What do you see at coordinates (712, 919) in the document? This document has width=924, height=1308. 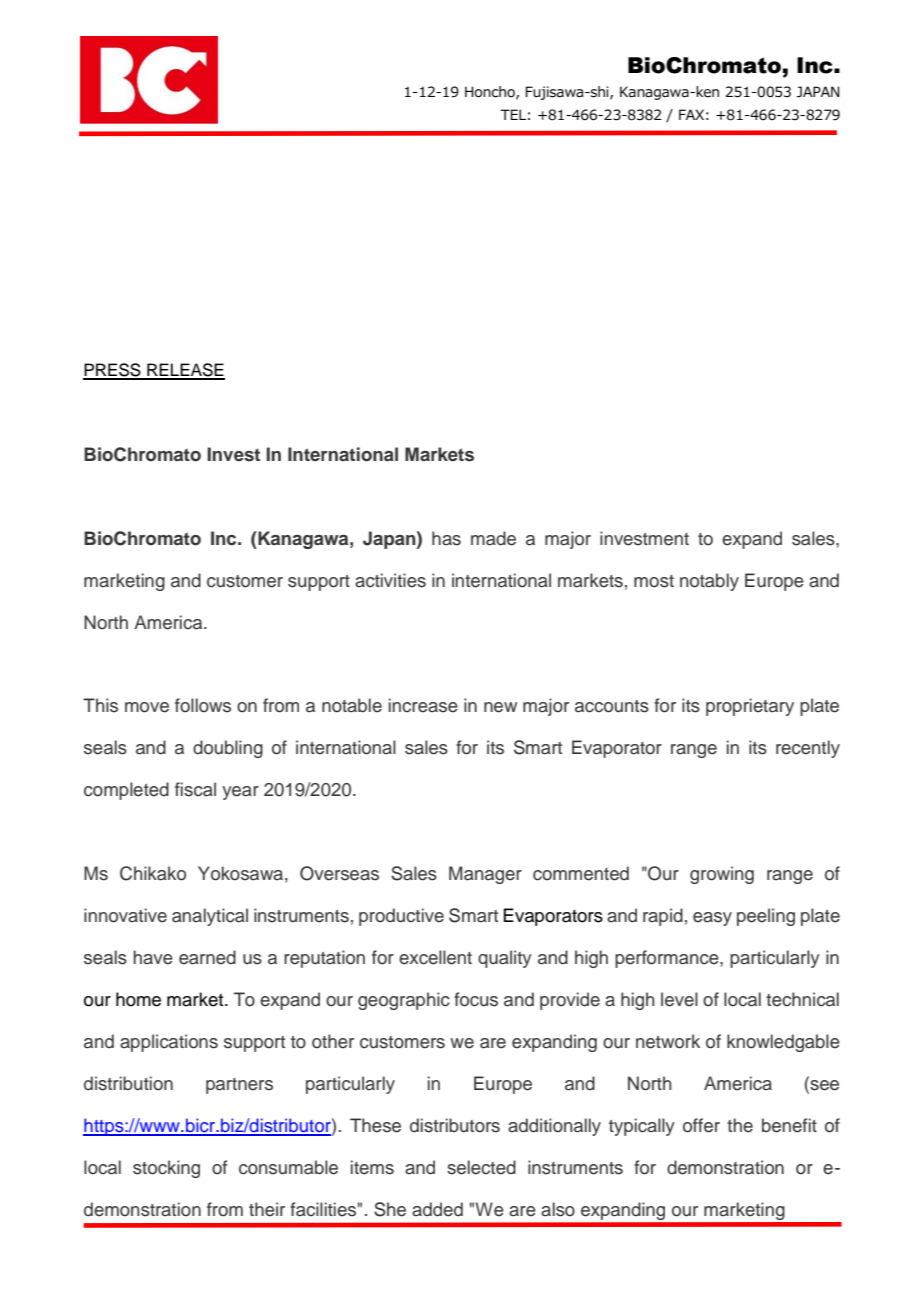 I see `easy` at bounding box center [712, 919].
